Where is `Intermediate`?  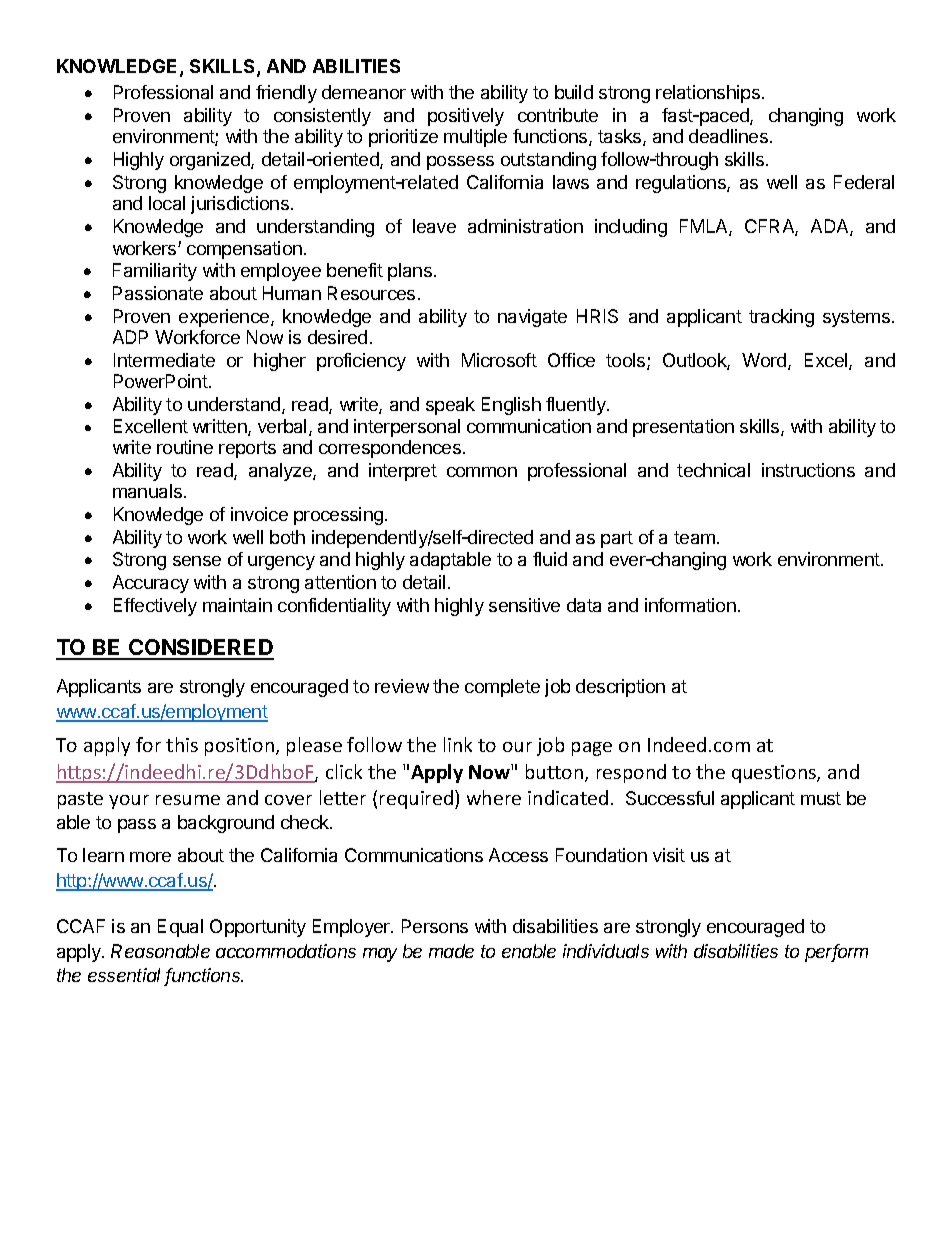 Intermediate is located at coordinates (164, 360).
